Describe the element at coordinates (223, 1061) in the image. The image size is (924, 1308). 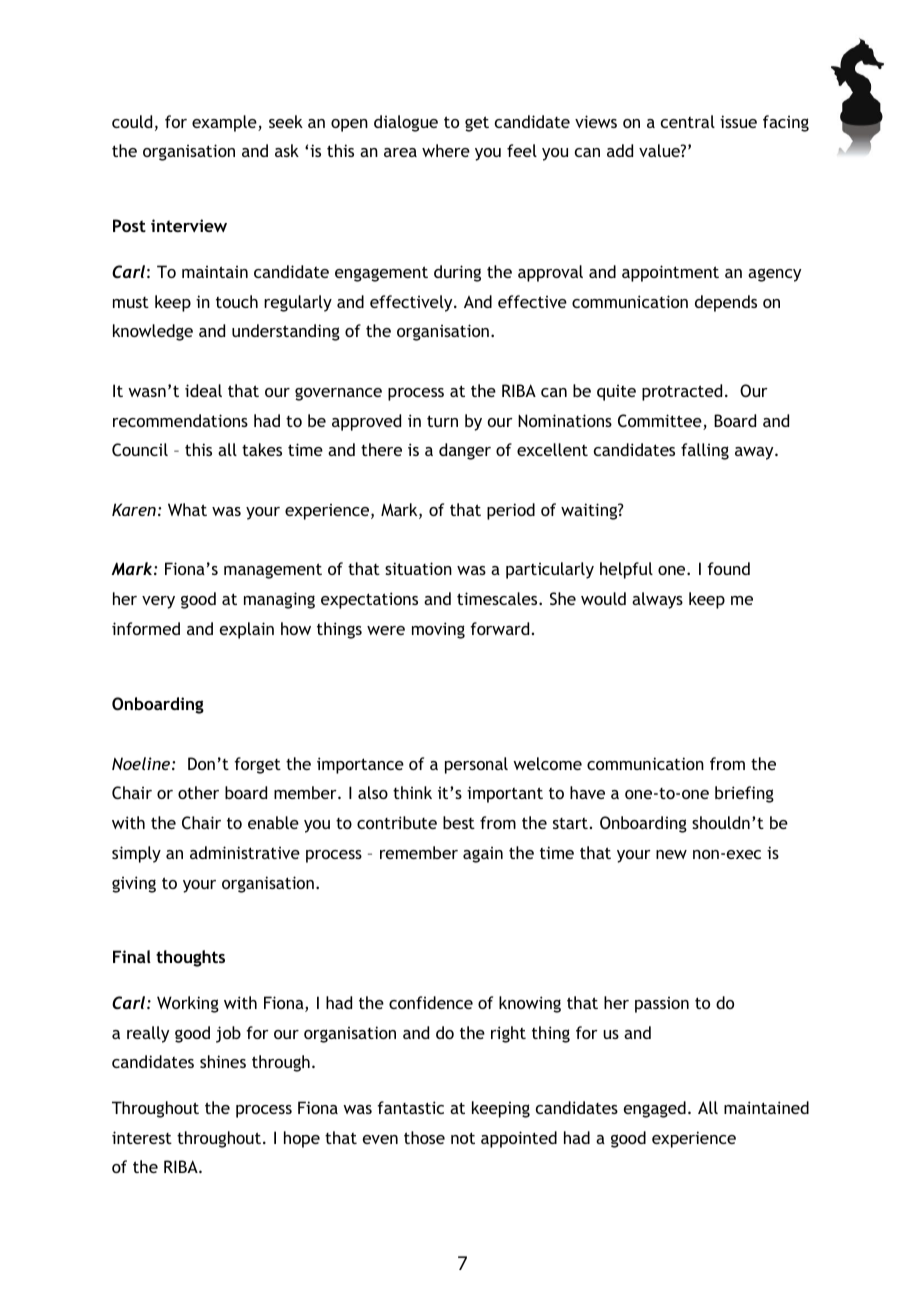
I see `shines` at that location.
